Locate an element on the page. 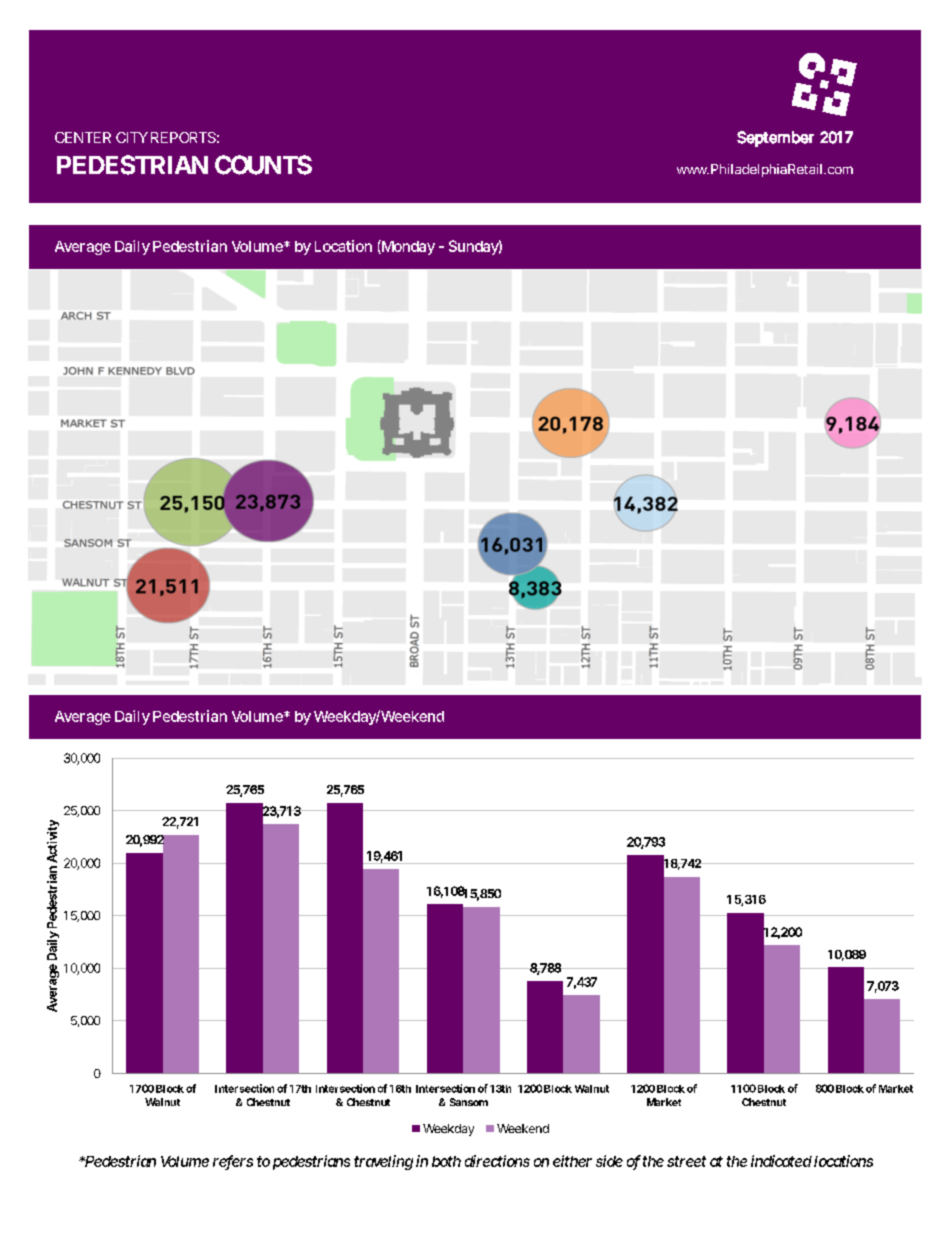 The image size is (952, 1233). CENTER is located at coordinates (83, 137).
